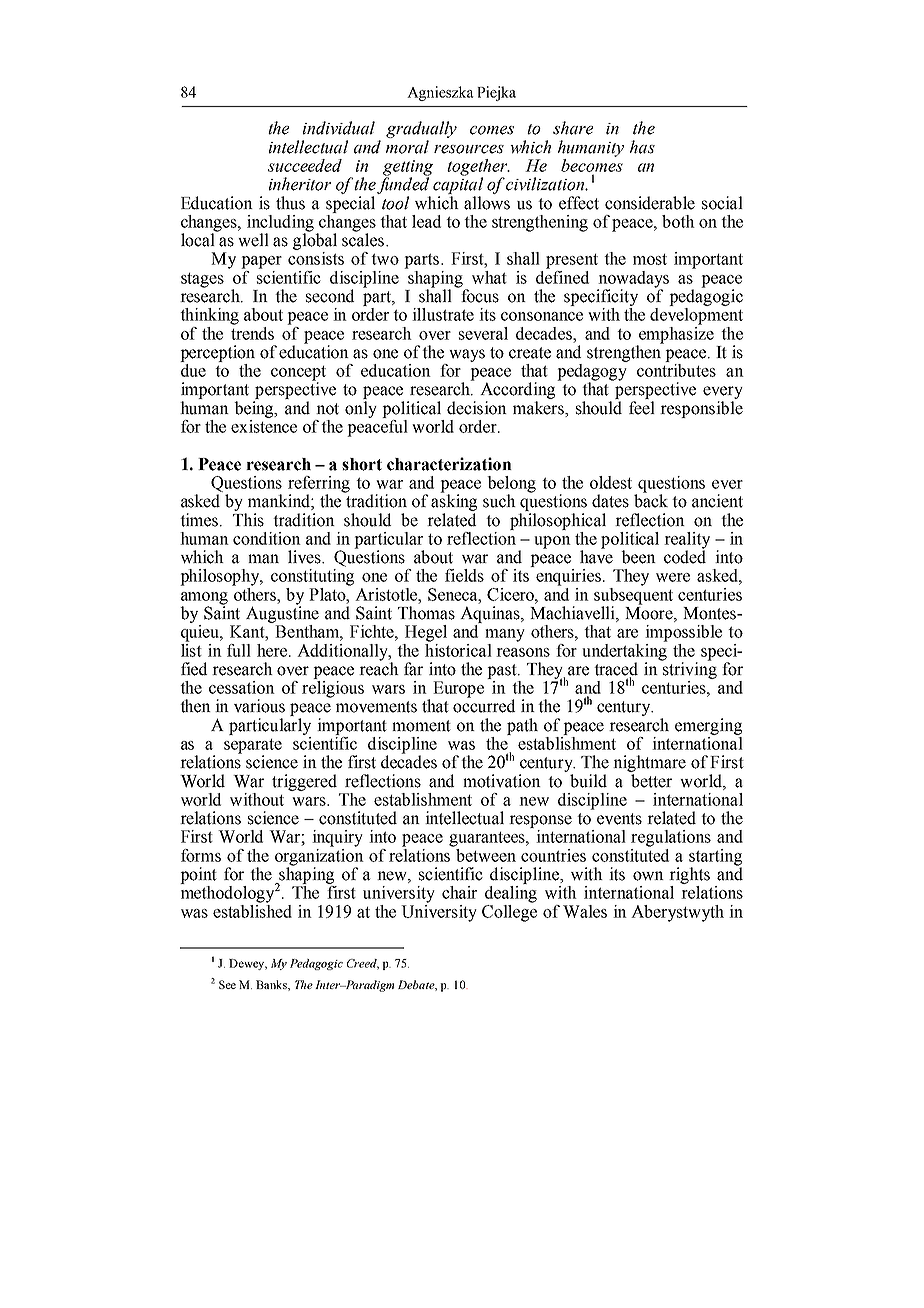  Describe the element at coordinates (573, 128) in the image. I see `share` at that location.
